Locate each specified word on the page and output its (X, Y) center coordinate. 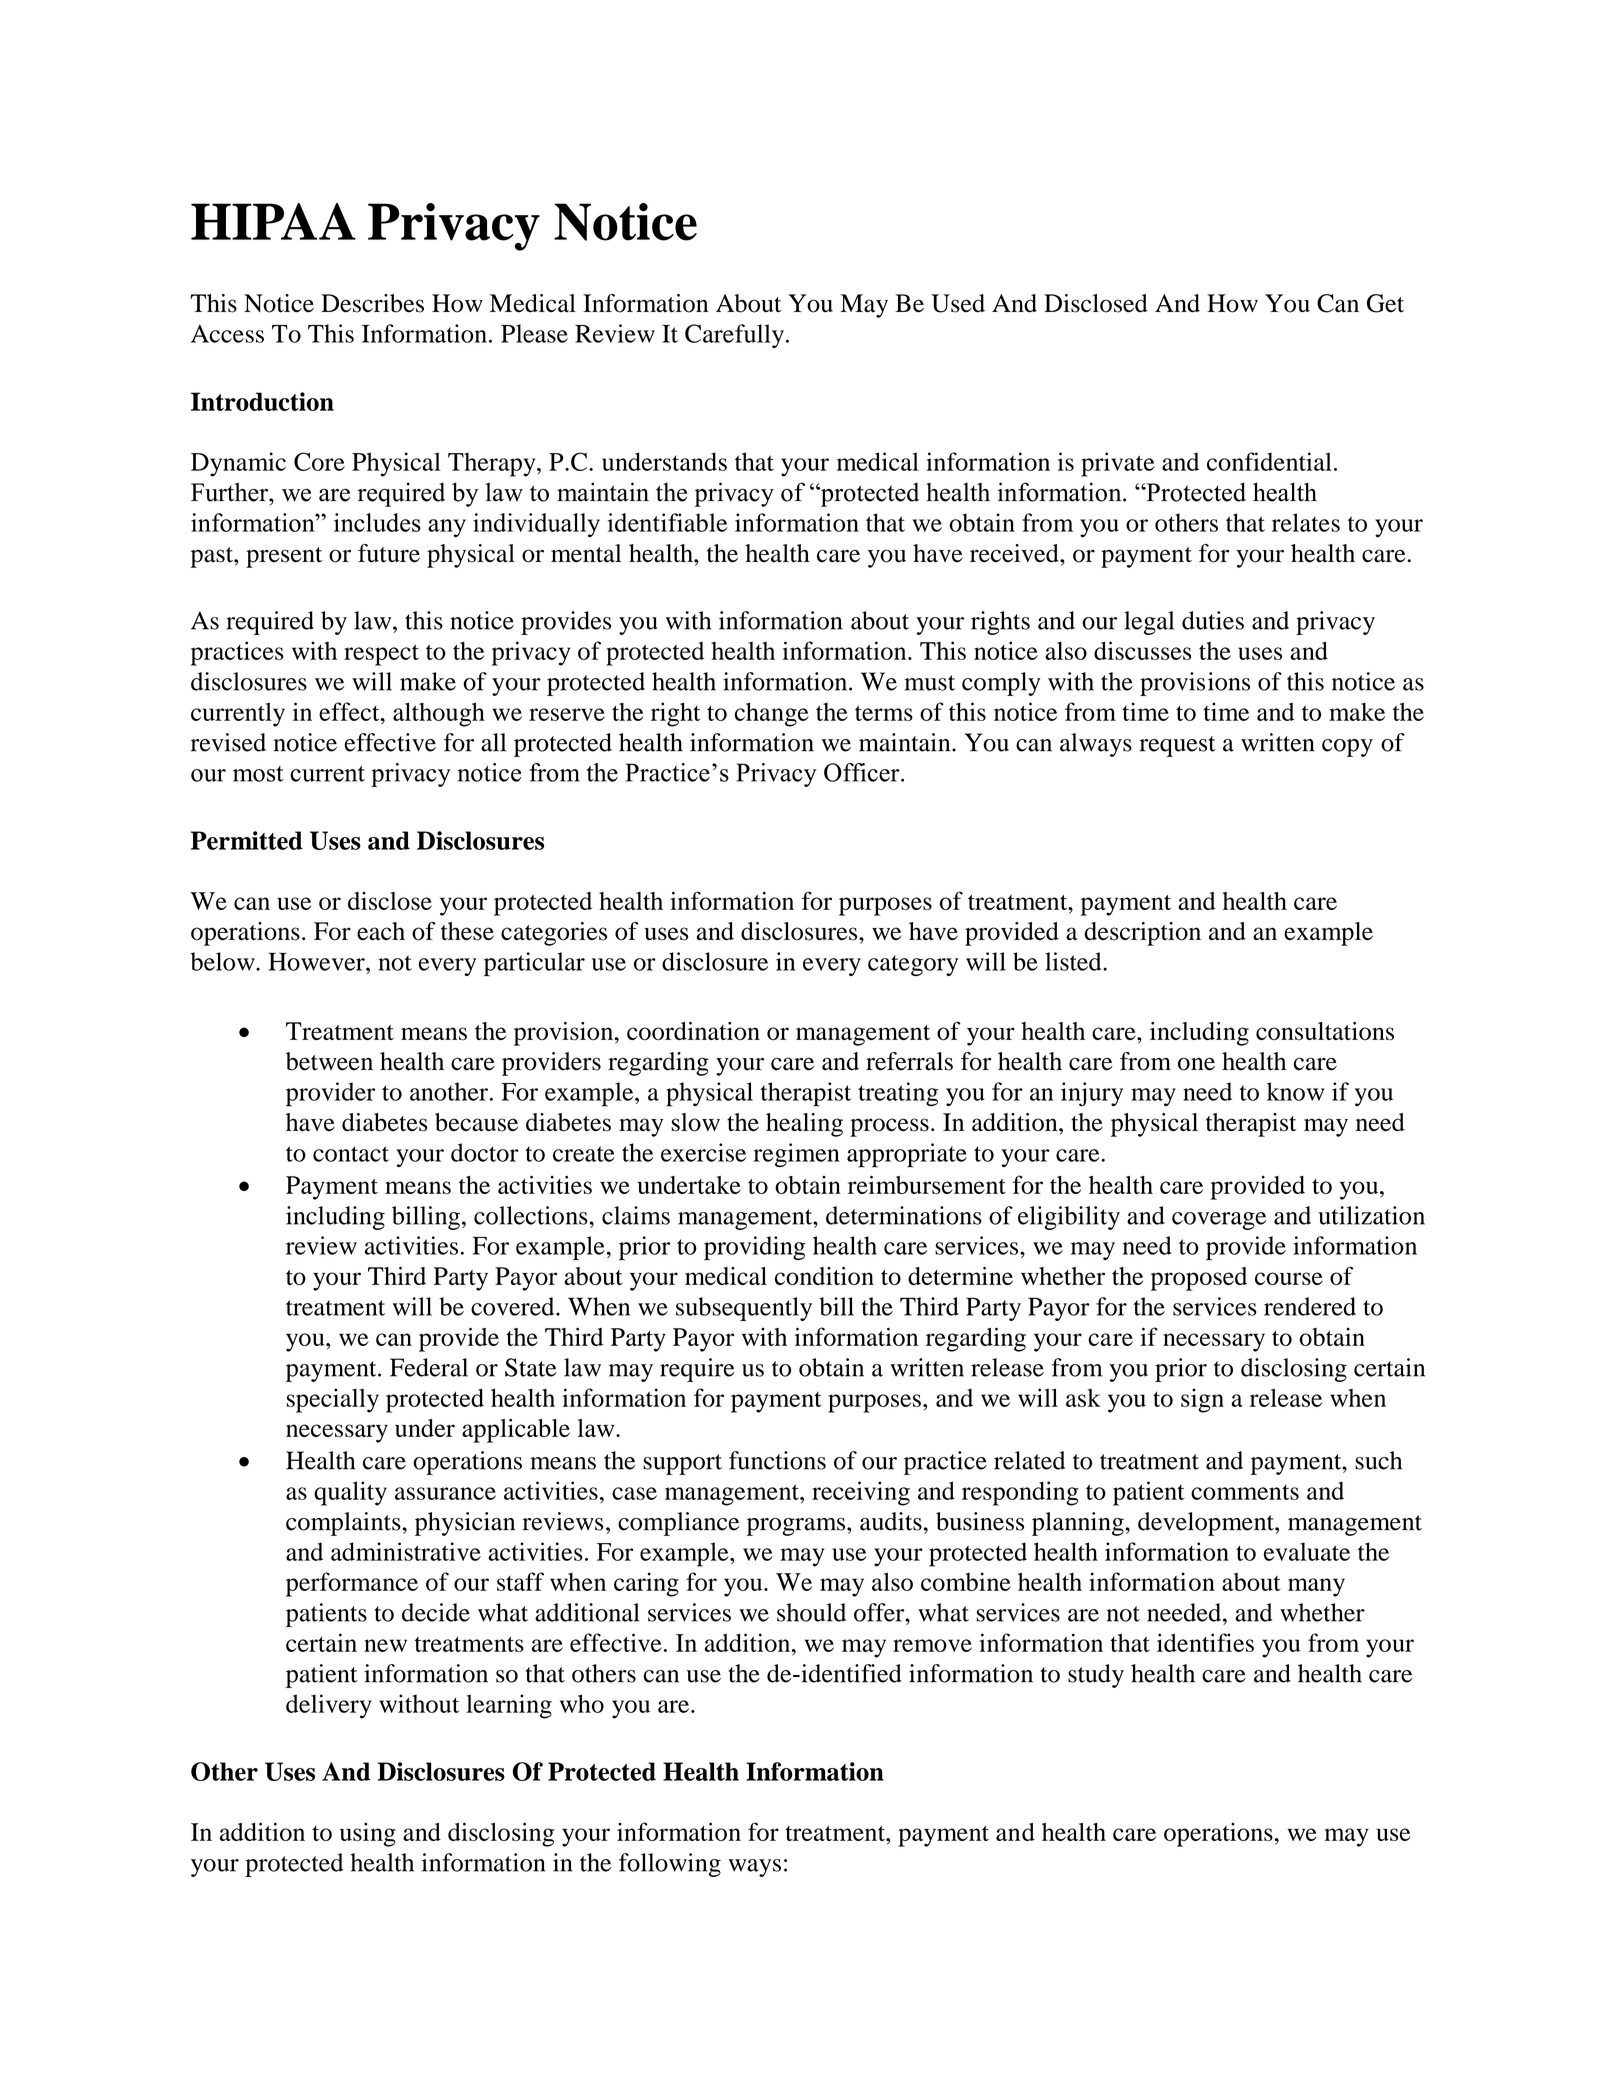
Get (1385, 303)
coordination (693, 1031)
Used (958, 303)
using (368, 1835)
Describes (372, 303)
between (329, 1061)
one (1196, 1064)
